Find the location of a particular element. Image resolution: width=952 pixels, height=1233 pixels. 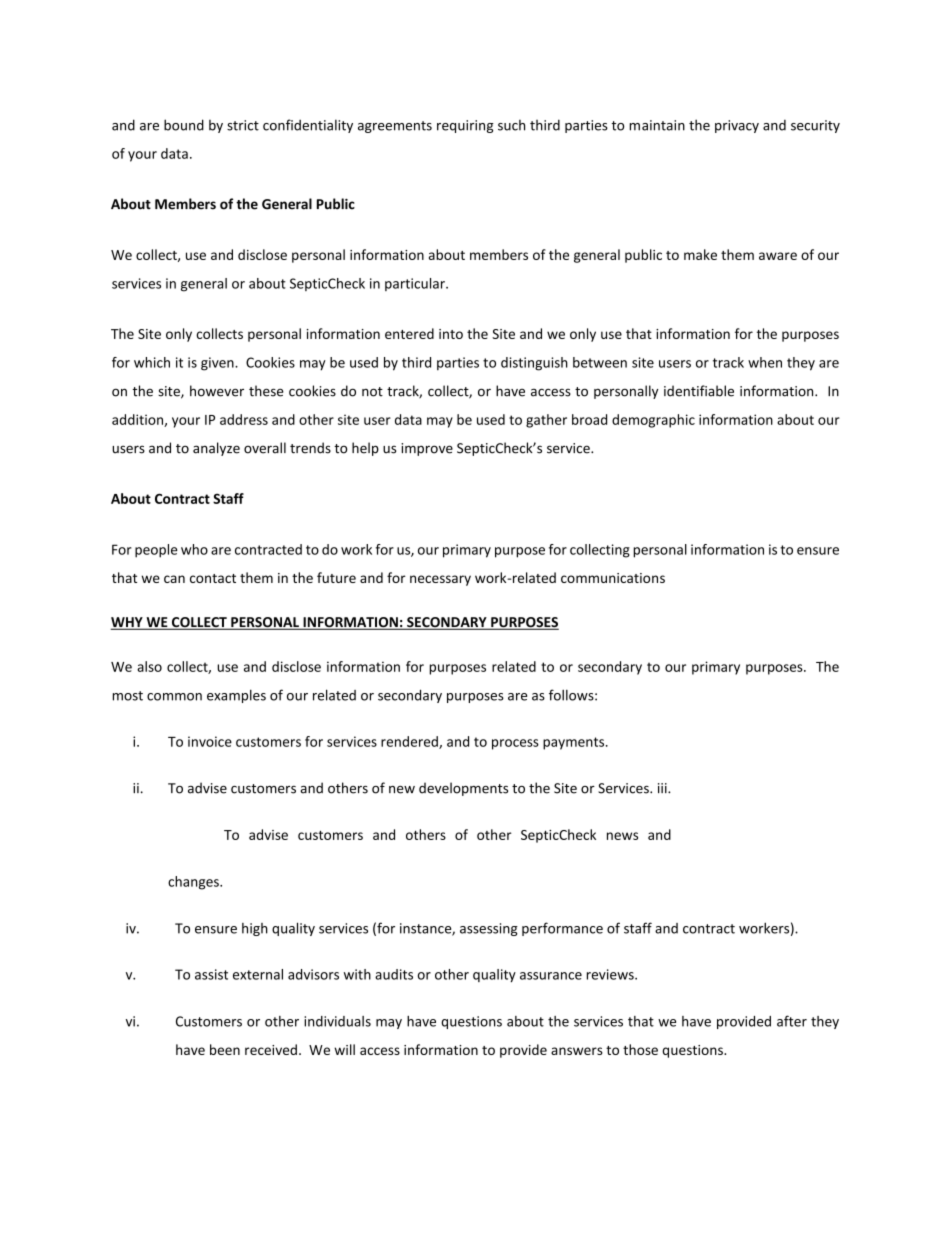

necessary is located at coordinates (440, 580).
